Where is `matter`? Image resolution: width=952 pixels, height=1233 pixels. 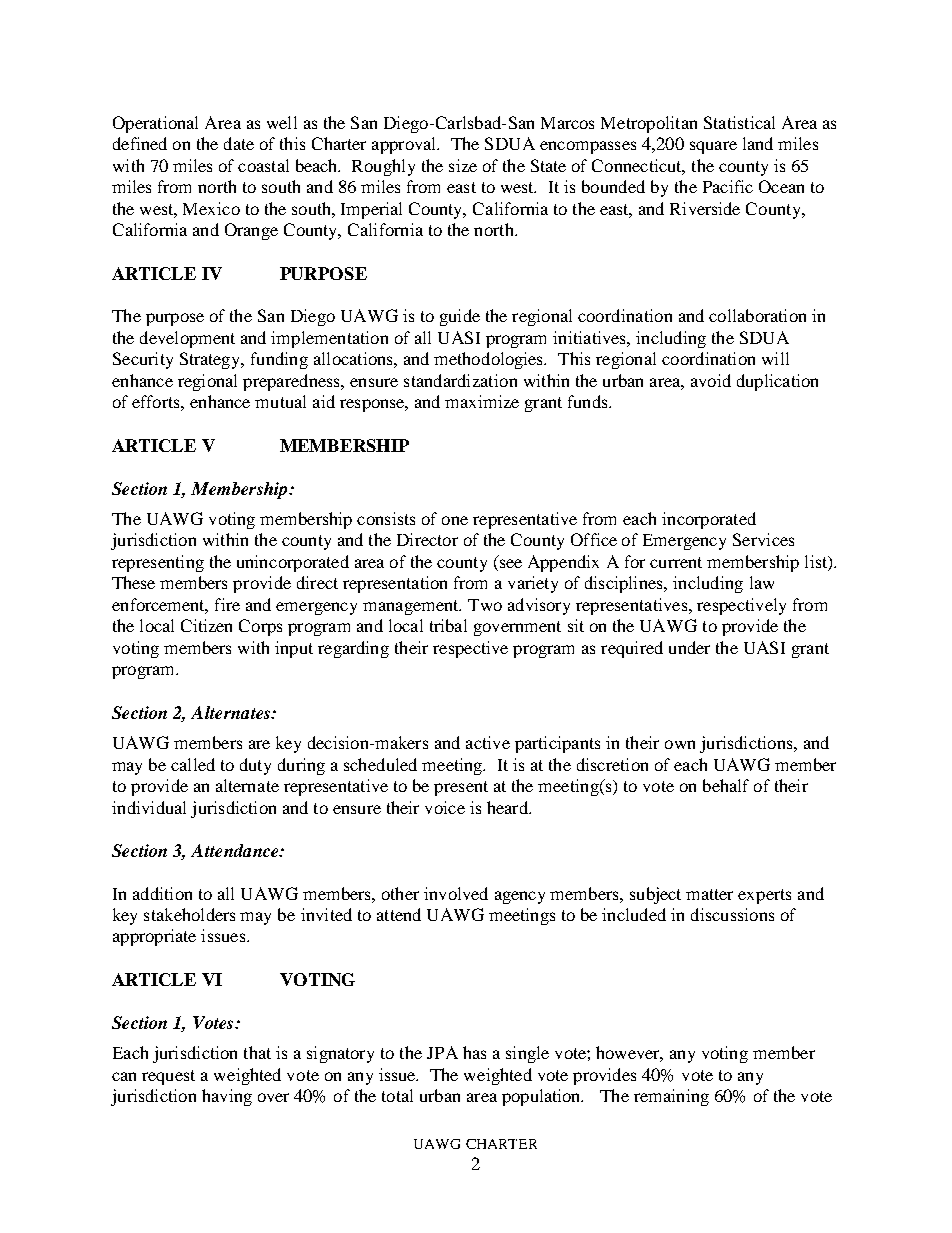
matter is located at coordinates (709, 894).
